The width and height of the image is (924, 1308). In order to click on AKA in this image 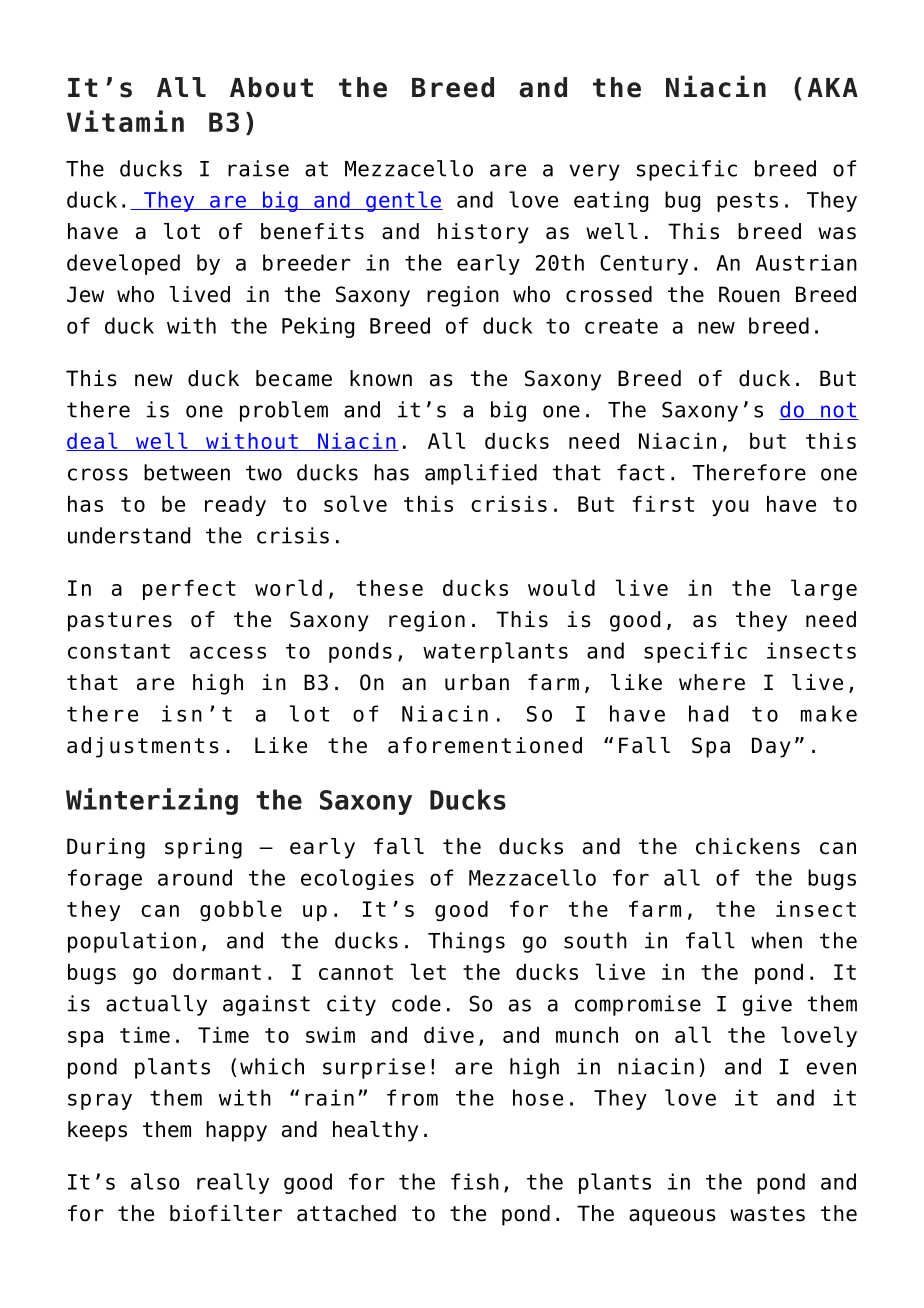, I will do `click(833, 87)`.
